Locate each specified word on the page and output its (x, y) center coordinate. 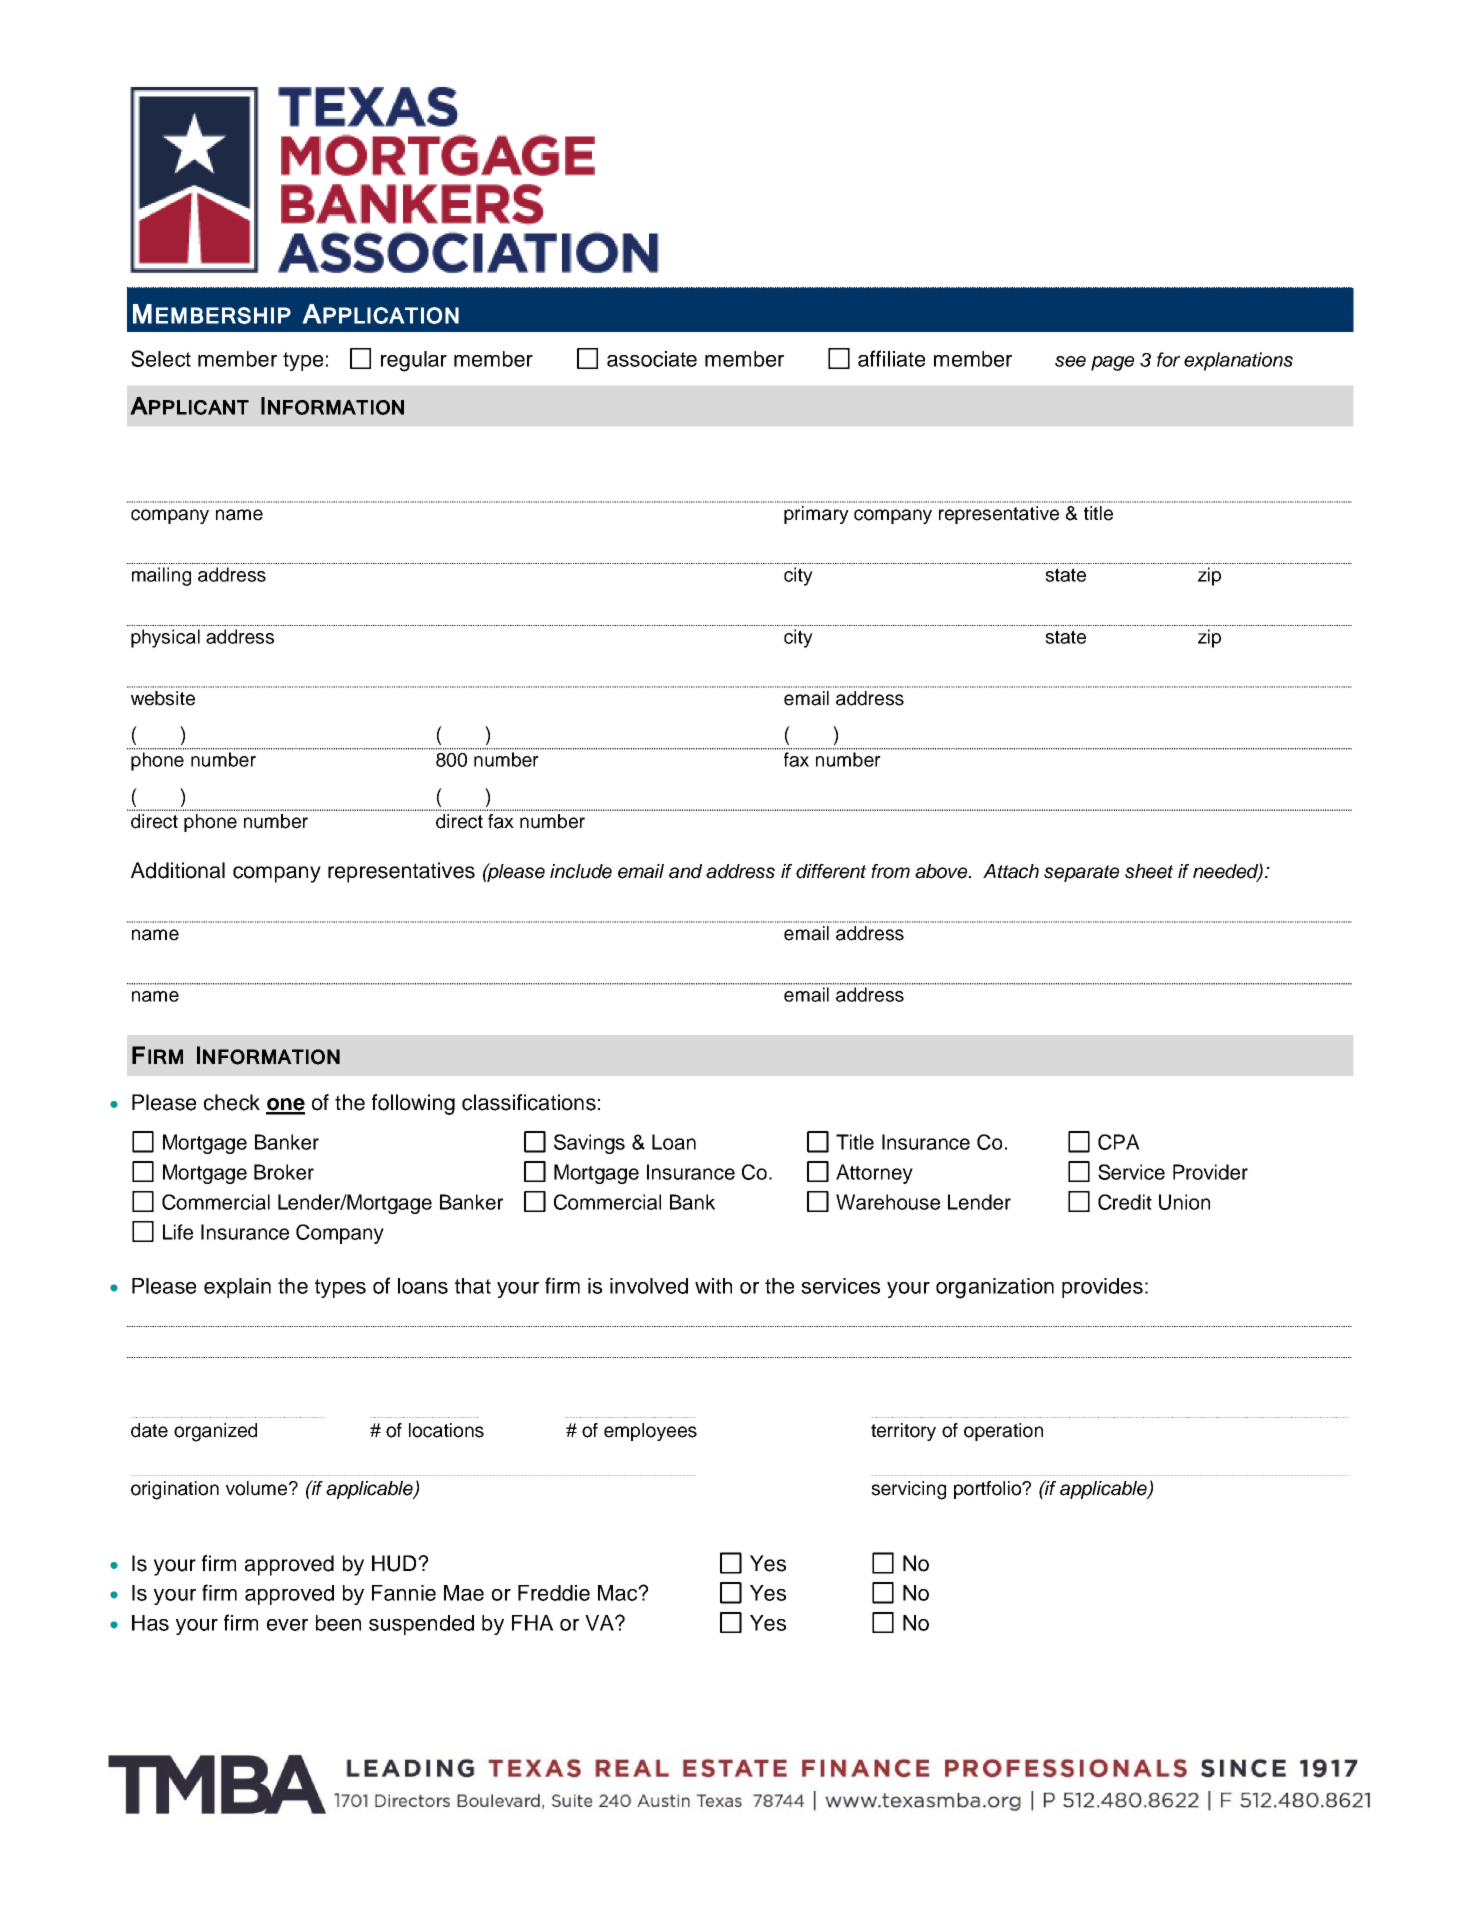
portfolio (988, 1490)
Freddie (554, 1593)
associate (652, 359)
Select (161, 358)
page (1112, 363)
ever (287, 1625)
